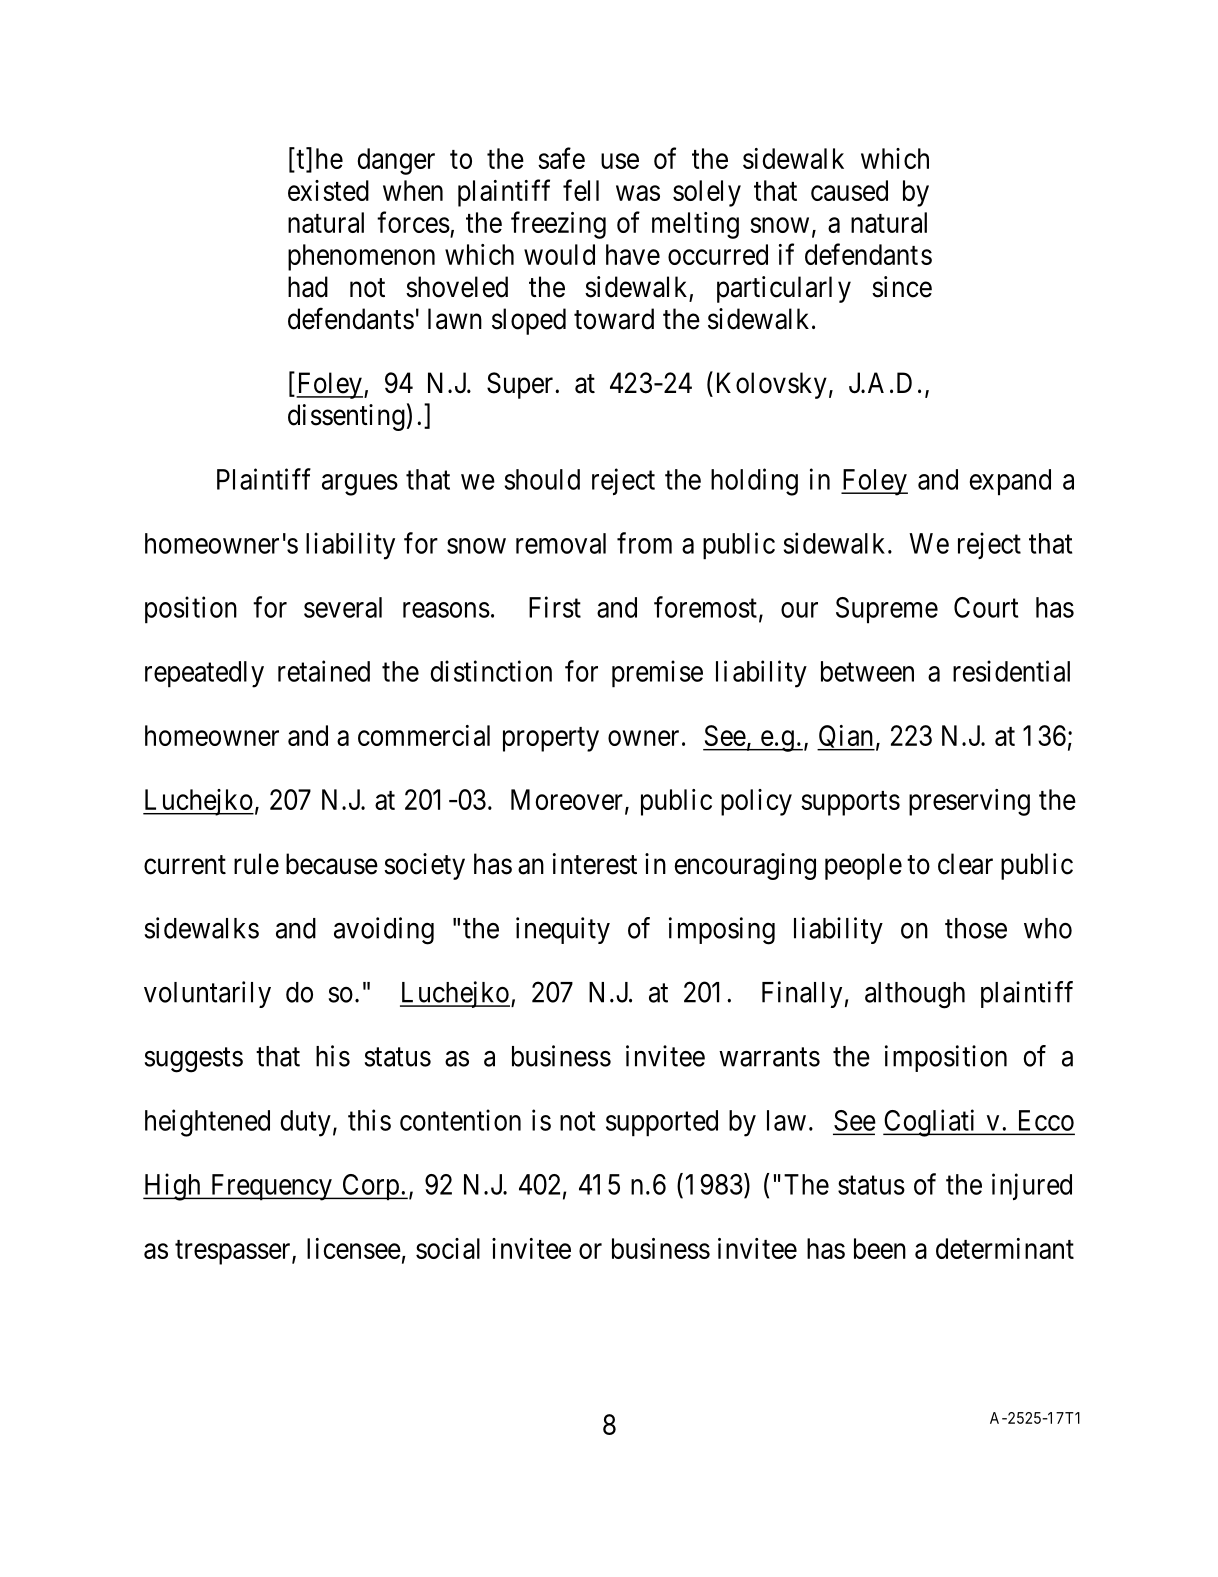  Describe the element at coordinates (581, 190) in the screenshot. I see `fell` at that location.
